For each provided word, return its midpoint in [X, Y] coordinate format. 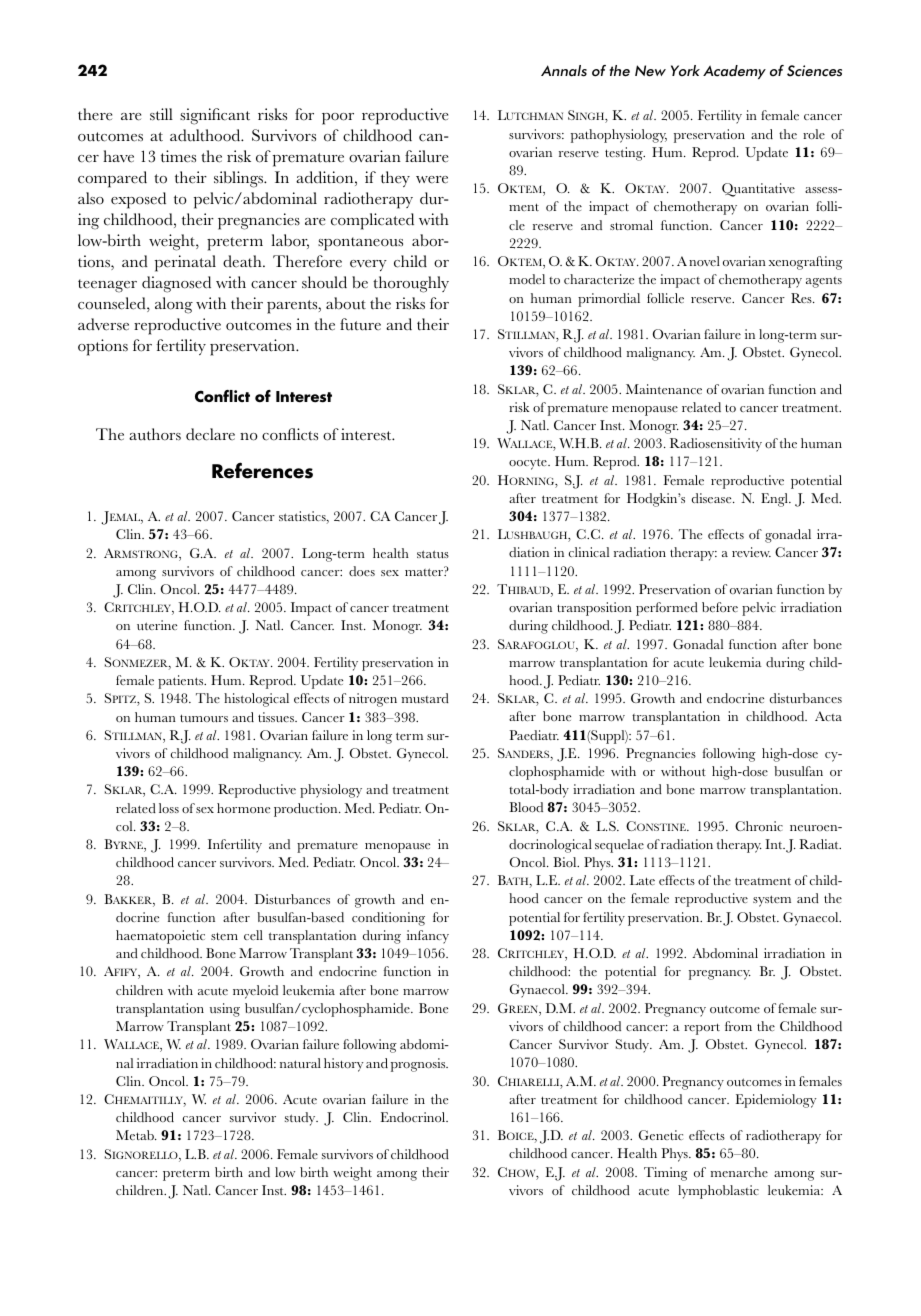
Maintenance [664, 389]
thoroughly [411, 284]
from [738, 1026]
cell [253, 935]
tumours [204, 718]
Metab [136, 1135]
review [751, 552]
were [432, 180]
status [433, 554]
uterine [157, 625]
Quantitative [758, 190]
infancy [428, 937]
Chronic [759, 826]
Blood [526, 807]
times [178, 156]
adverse [103, 324]
